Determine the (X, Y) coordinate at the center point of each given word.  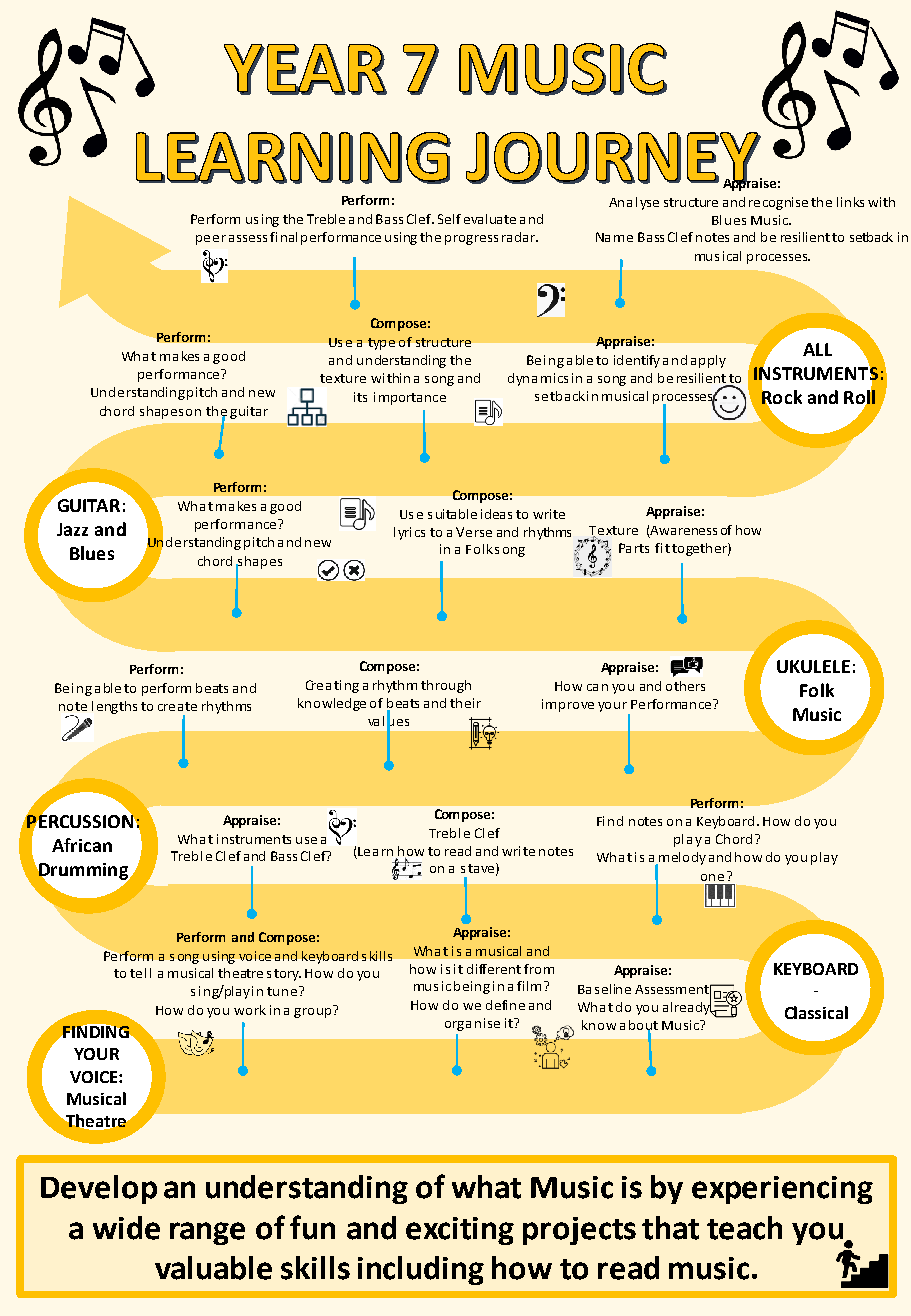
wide (126, 1228)
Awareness (683, 530)
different (494, 969)
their (465, 703)
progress (471, 240)
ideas (496, 514)
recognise (778, 203)
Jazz (72, 529)
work (250, 1010)
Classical (816, 1012)
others (685, 686)
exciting (460, 1231)
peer (211, 240)
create (177, 706)
